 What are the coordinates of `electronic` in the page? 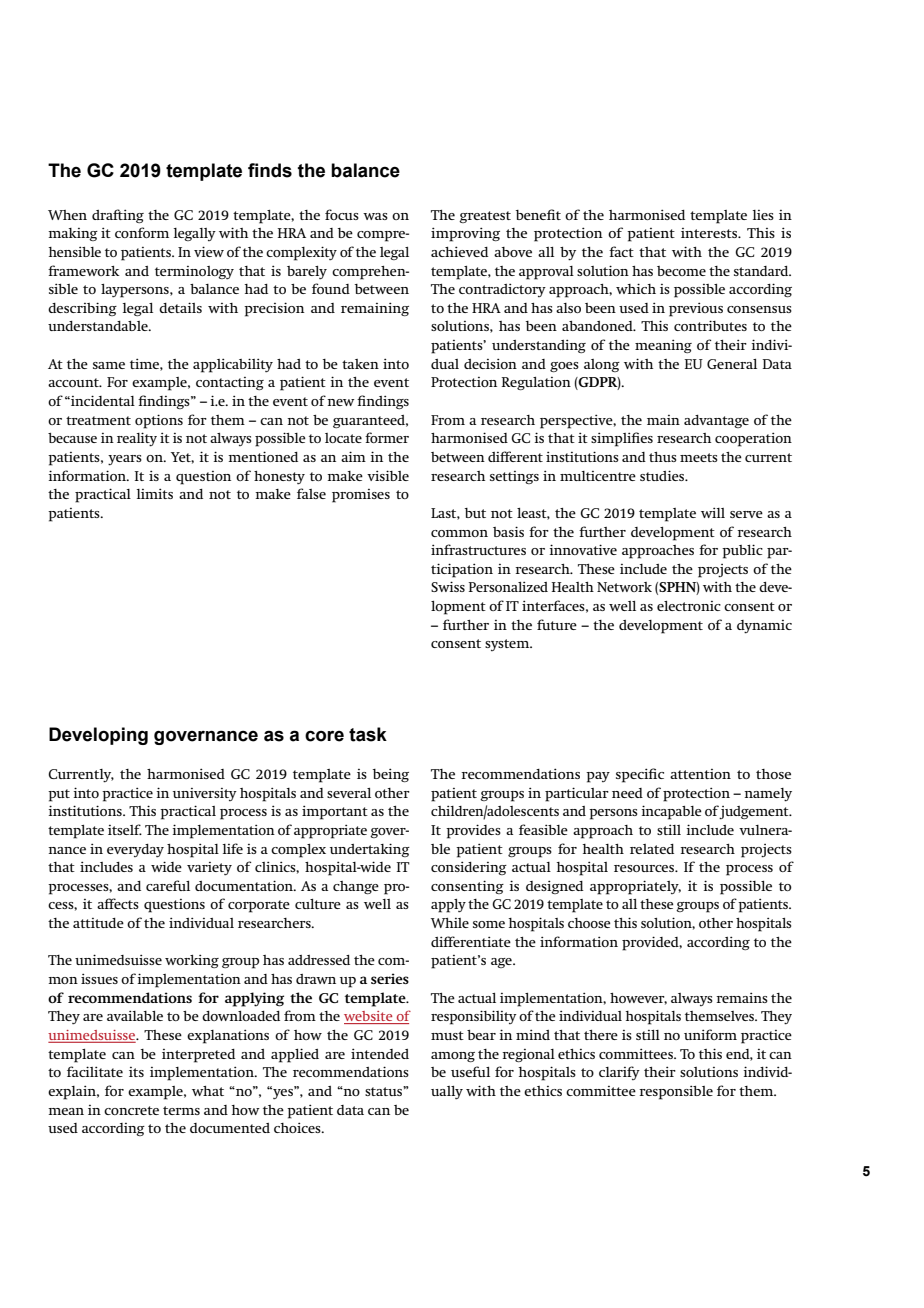 It's located at (689, 606).
